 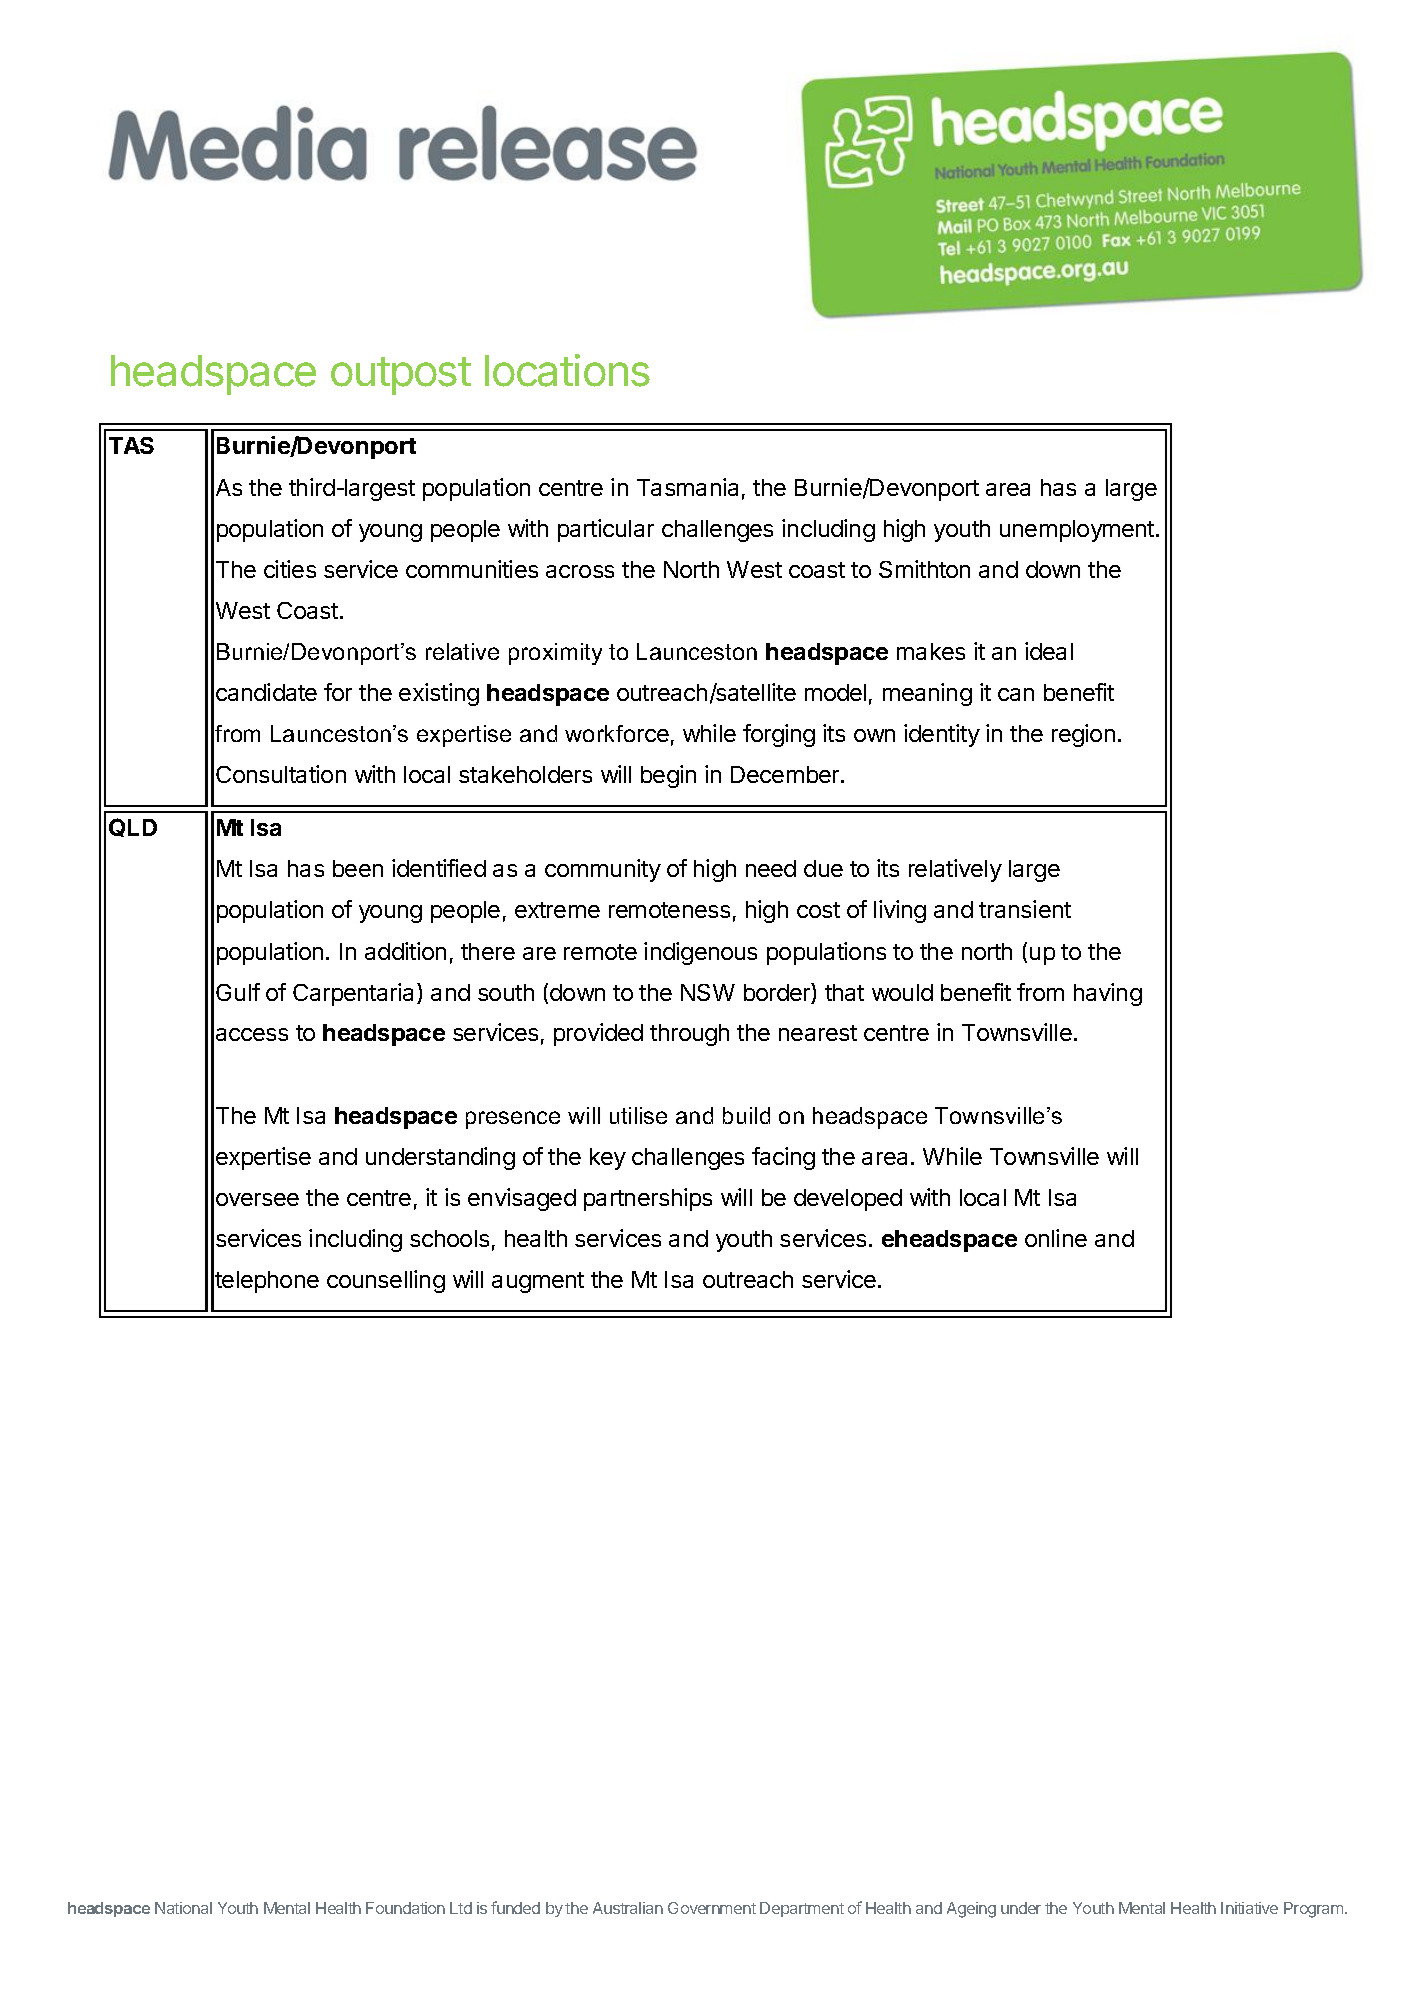 I want to click on transient, so click(x=1025, y=909).
